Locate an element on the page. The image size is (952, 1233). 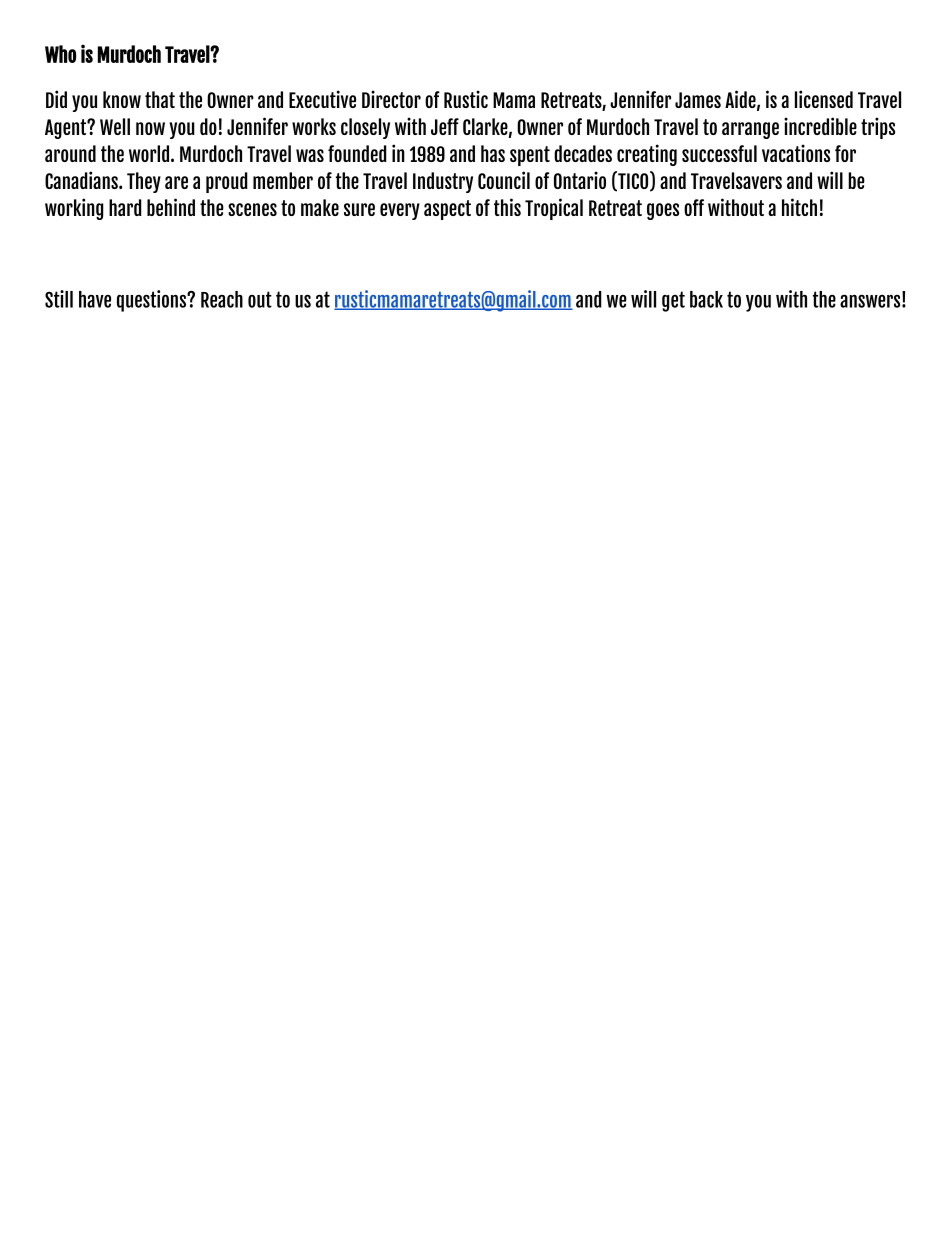
vacations is located at coordinates (796, 153).
